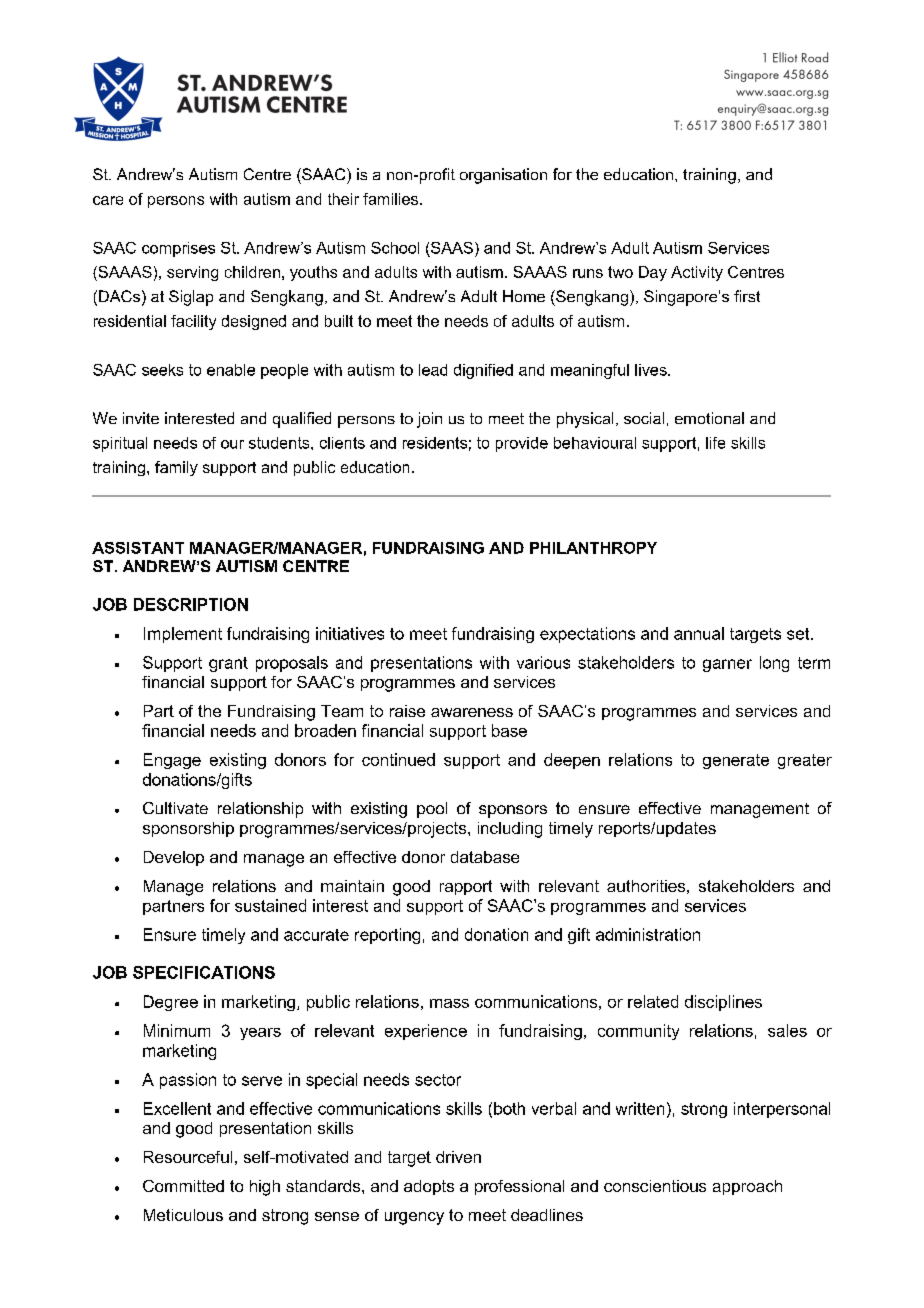 This page has height=1308, width=924. What do you see at coordinates (697, 273) in the page?
I see `Activity` at bounding box center [697, 273].
